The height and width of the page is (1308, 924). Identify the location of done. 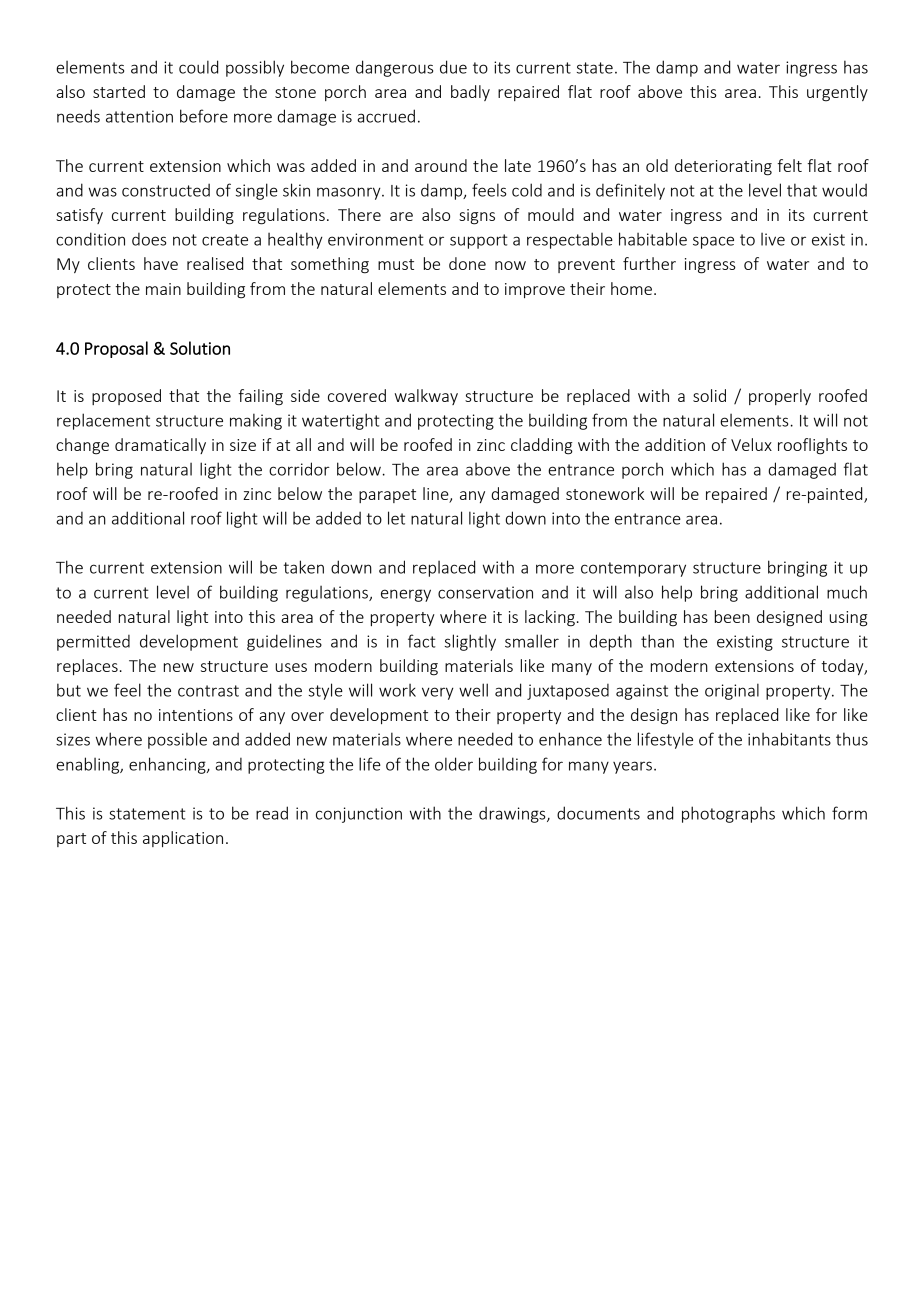
(467, 263).
